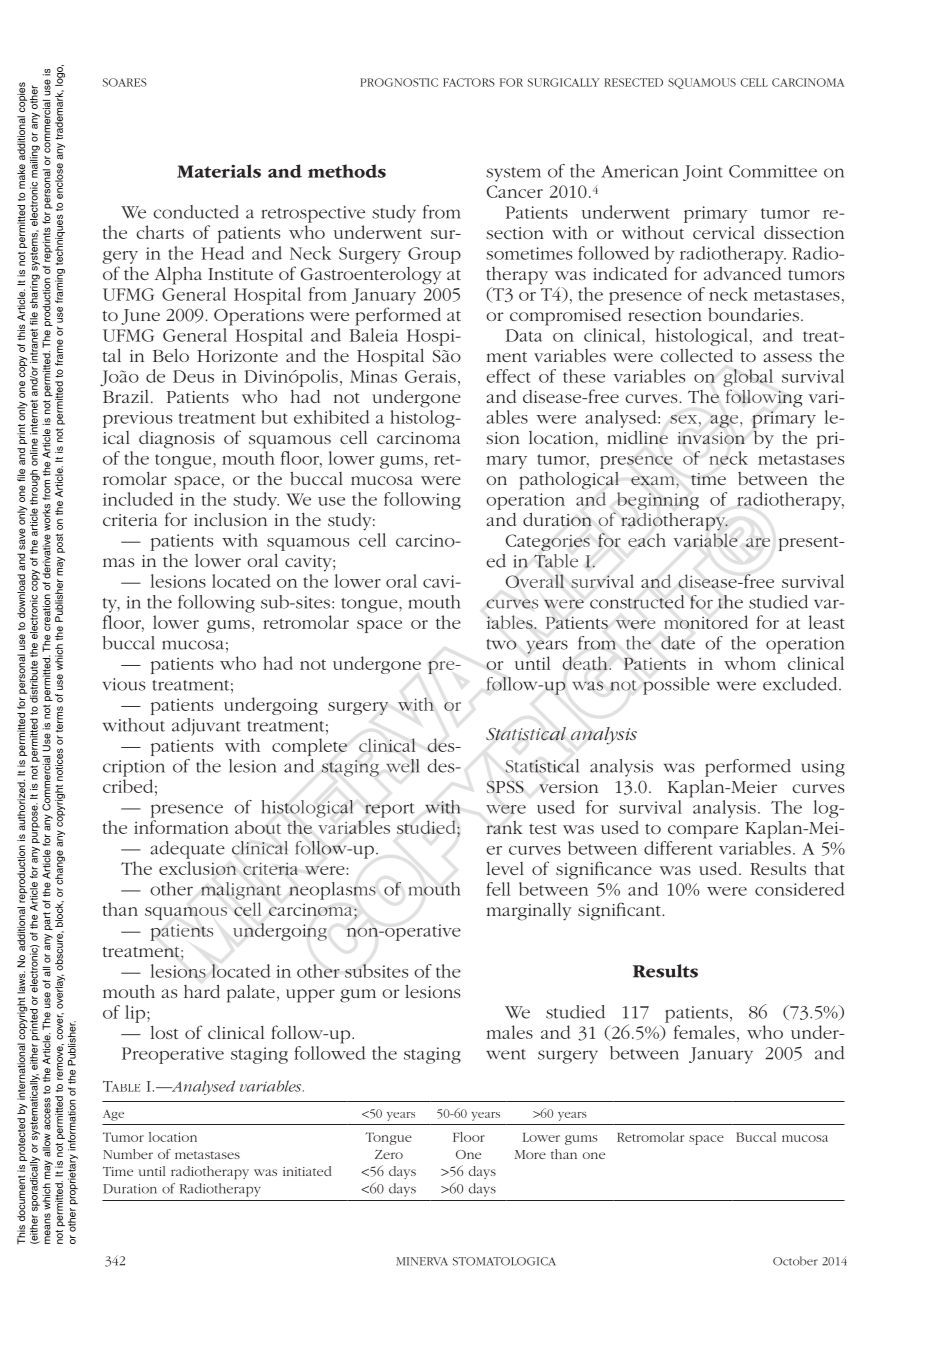 This document has width=947, height=1345. I want to click on Cancer, so click(514, 191).
